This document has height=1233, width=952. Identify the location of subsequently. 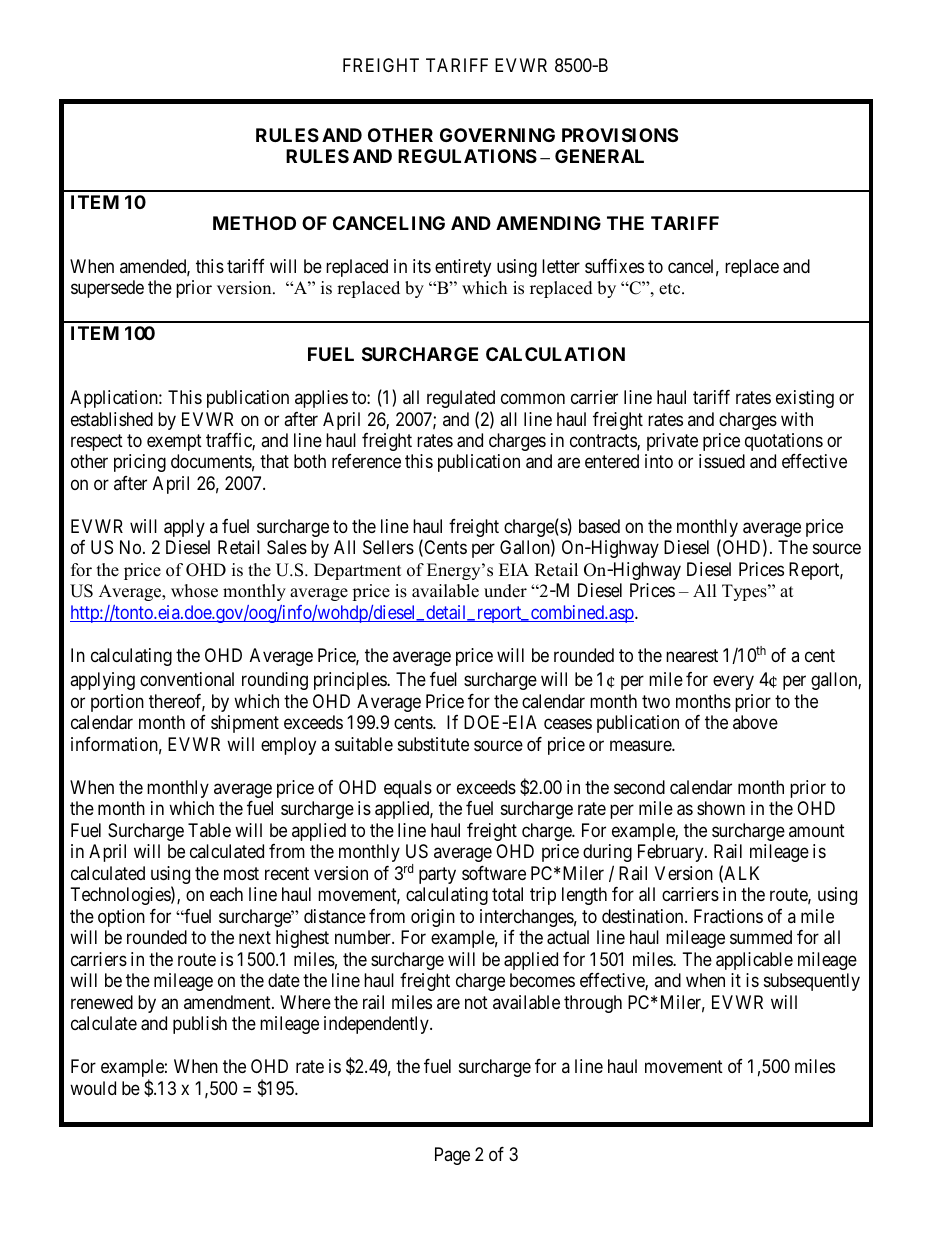
(812, 982).
